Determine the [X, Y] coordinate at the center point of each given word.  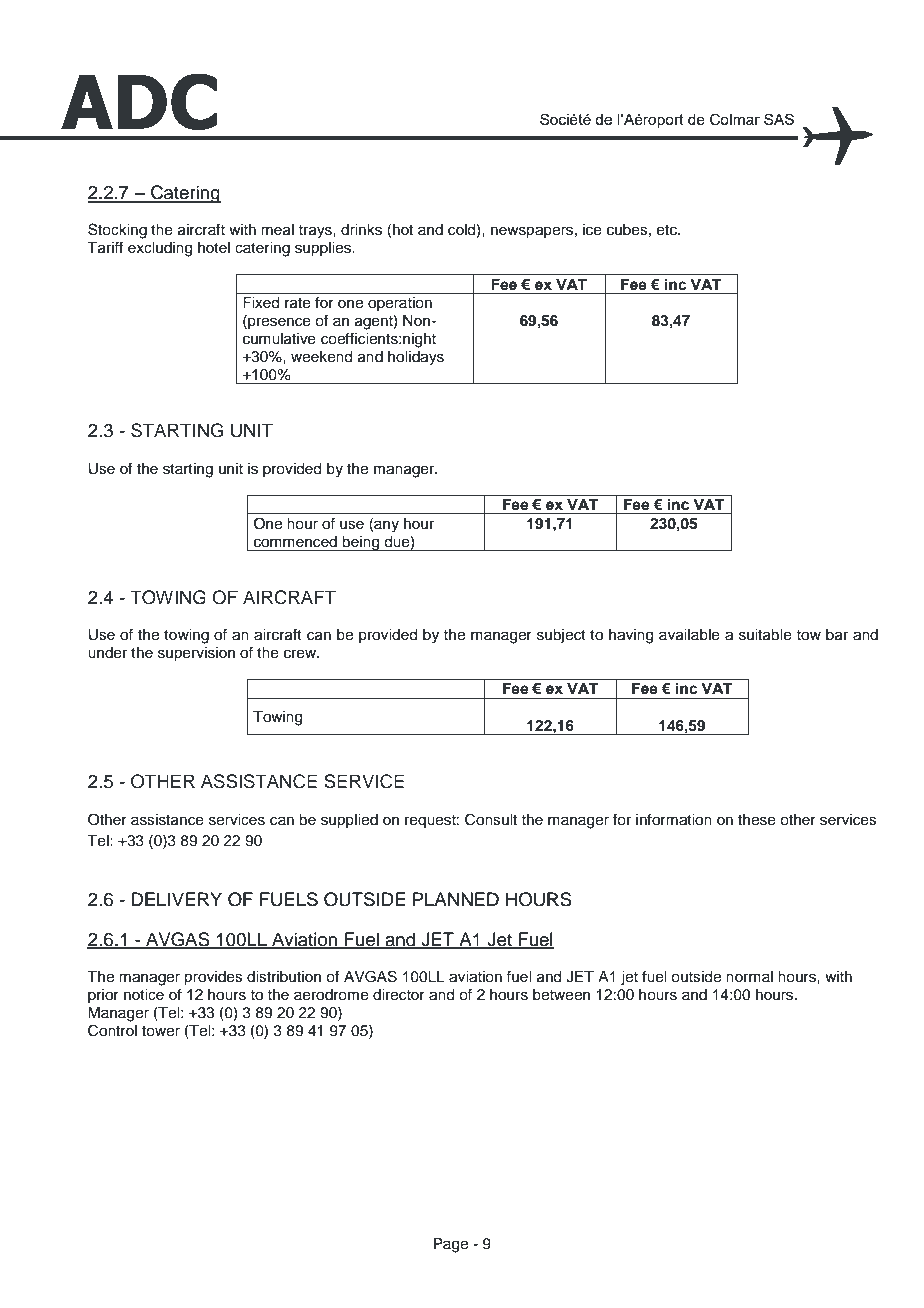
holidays [416, 358]
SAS [779, 119]
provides [213, 978]
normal [749, 976]
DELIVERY [176, 899]
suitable [765, 635]
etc [668, 230]
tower [161, 1031]
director [399, 995]
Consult [491, 819]
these [757, 820]
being [361, 543]
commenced [295, 542]
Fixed [261, 303]
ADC [139, 101]
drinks [361, 230]
